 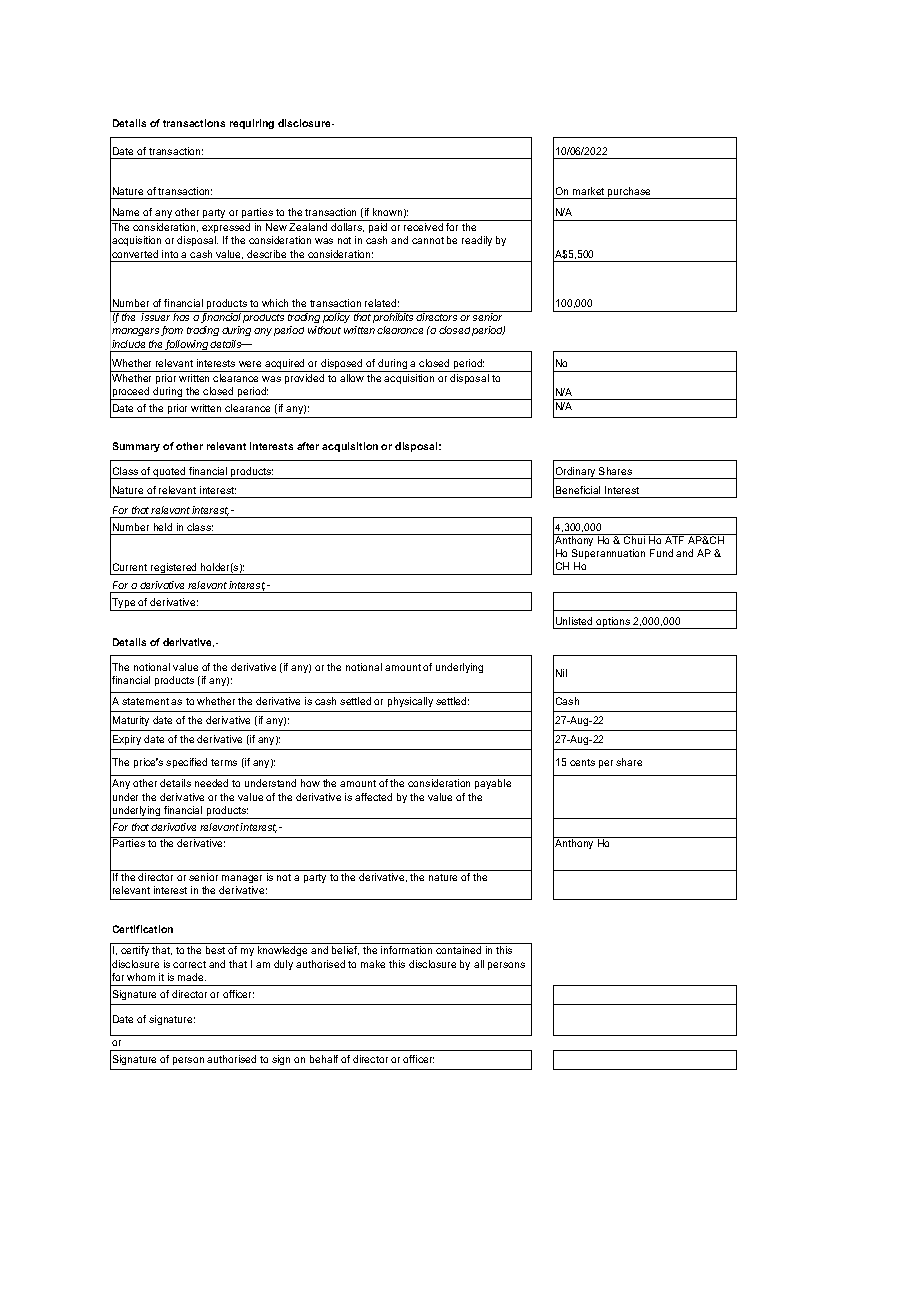 What do you see at coordinates (252, 124) in the screenshot?
I see `requiring` at bounding box center [252, 124].
